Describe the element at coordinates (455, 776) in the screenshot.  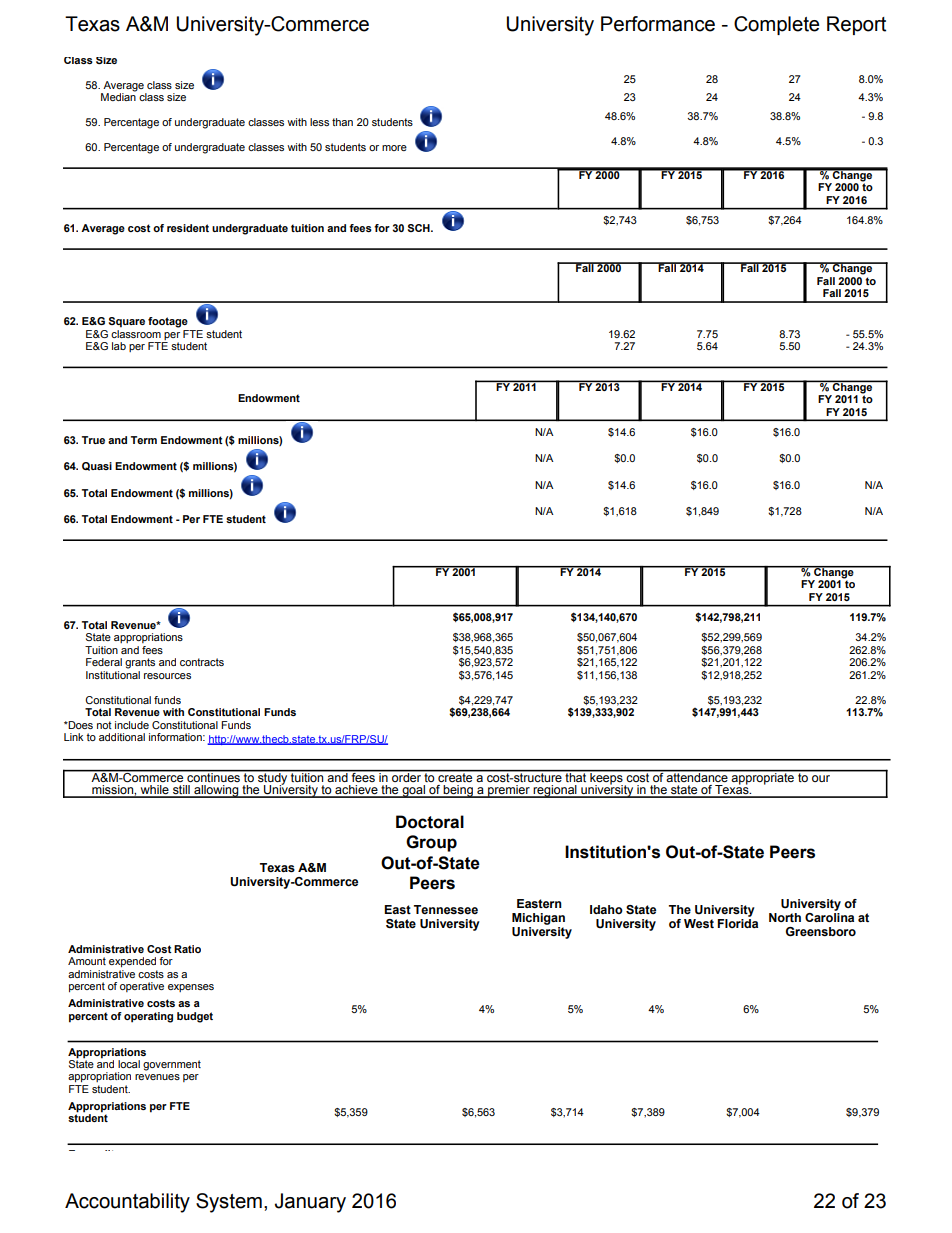
I see `create` at that location.
